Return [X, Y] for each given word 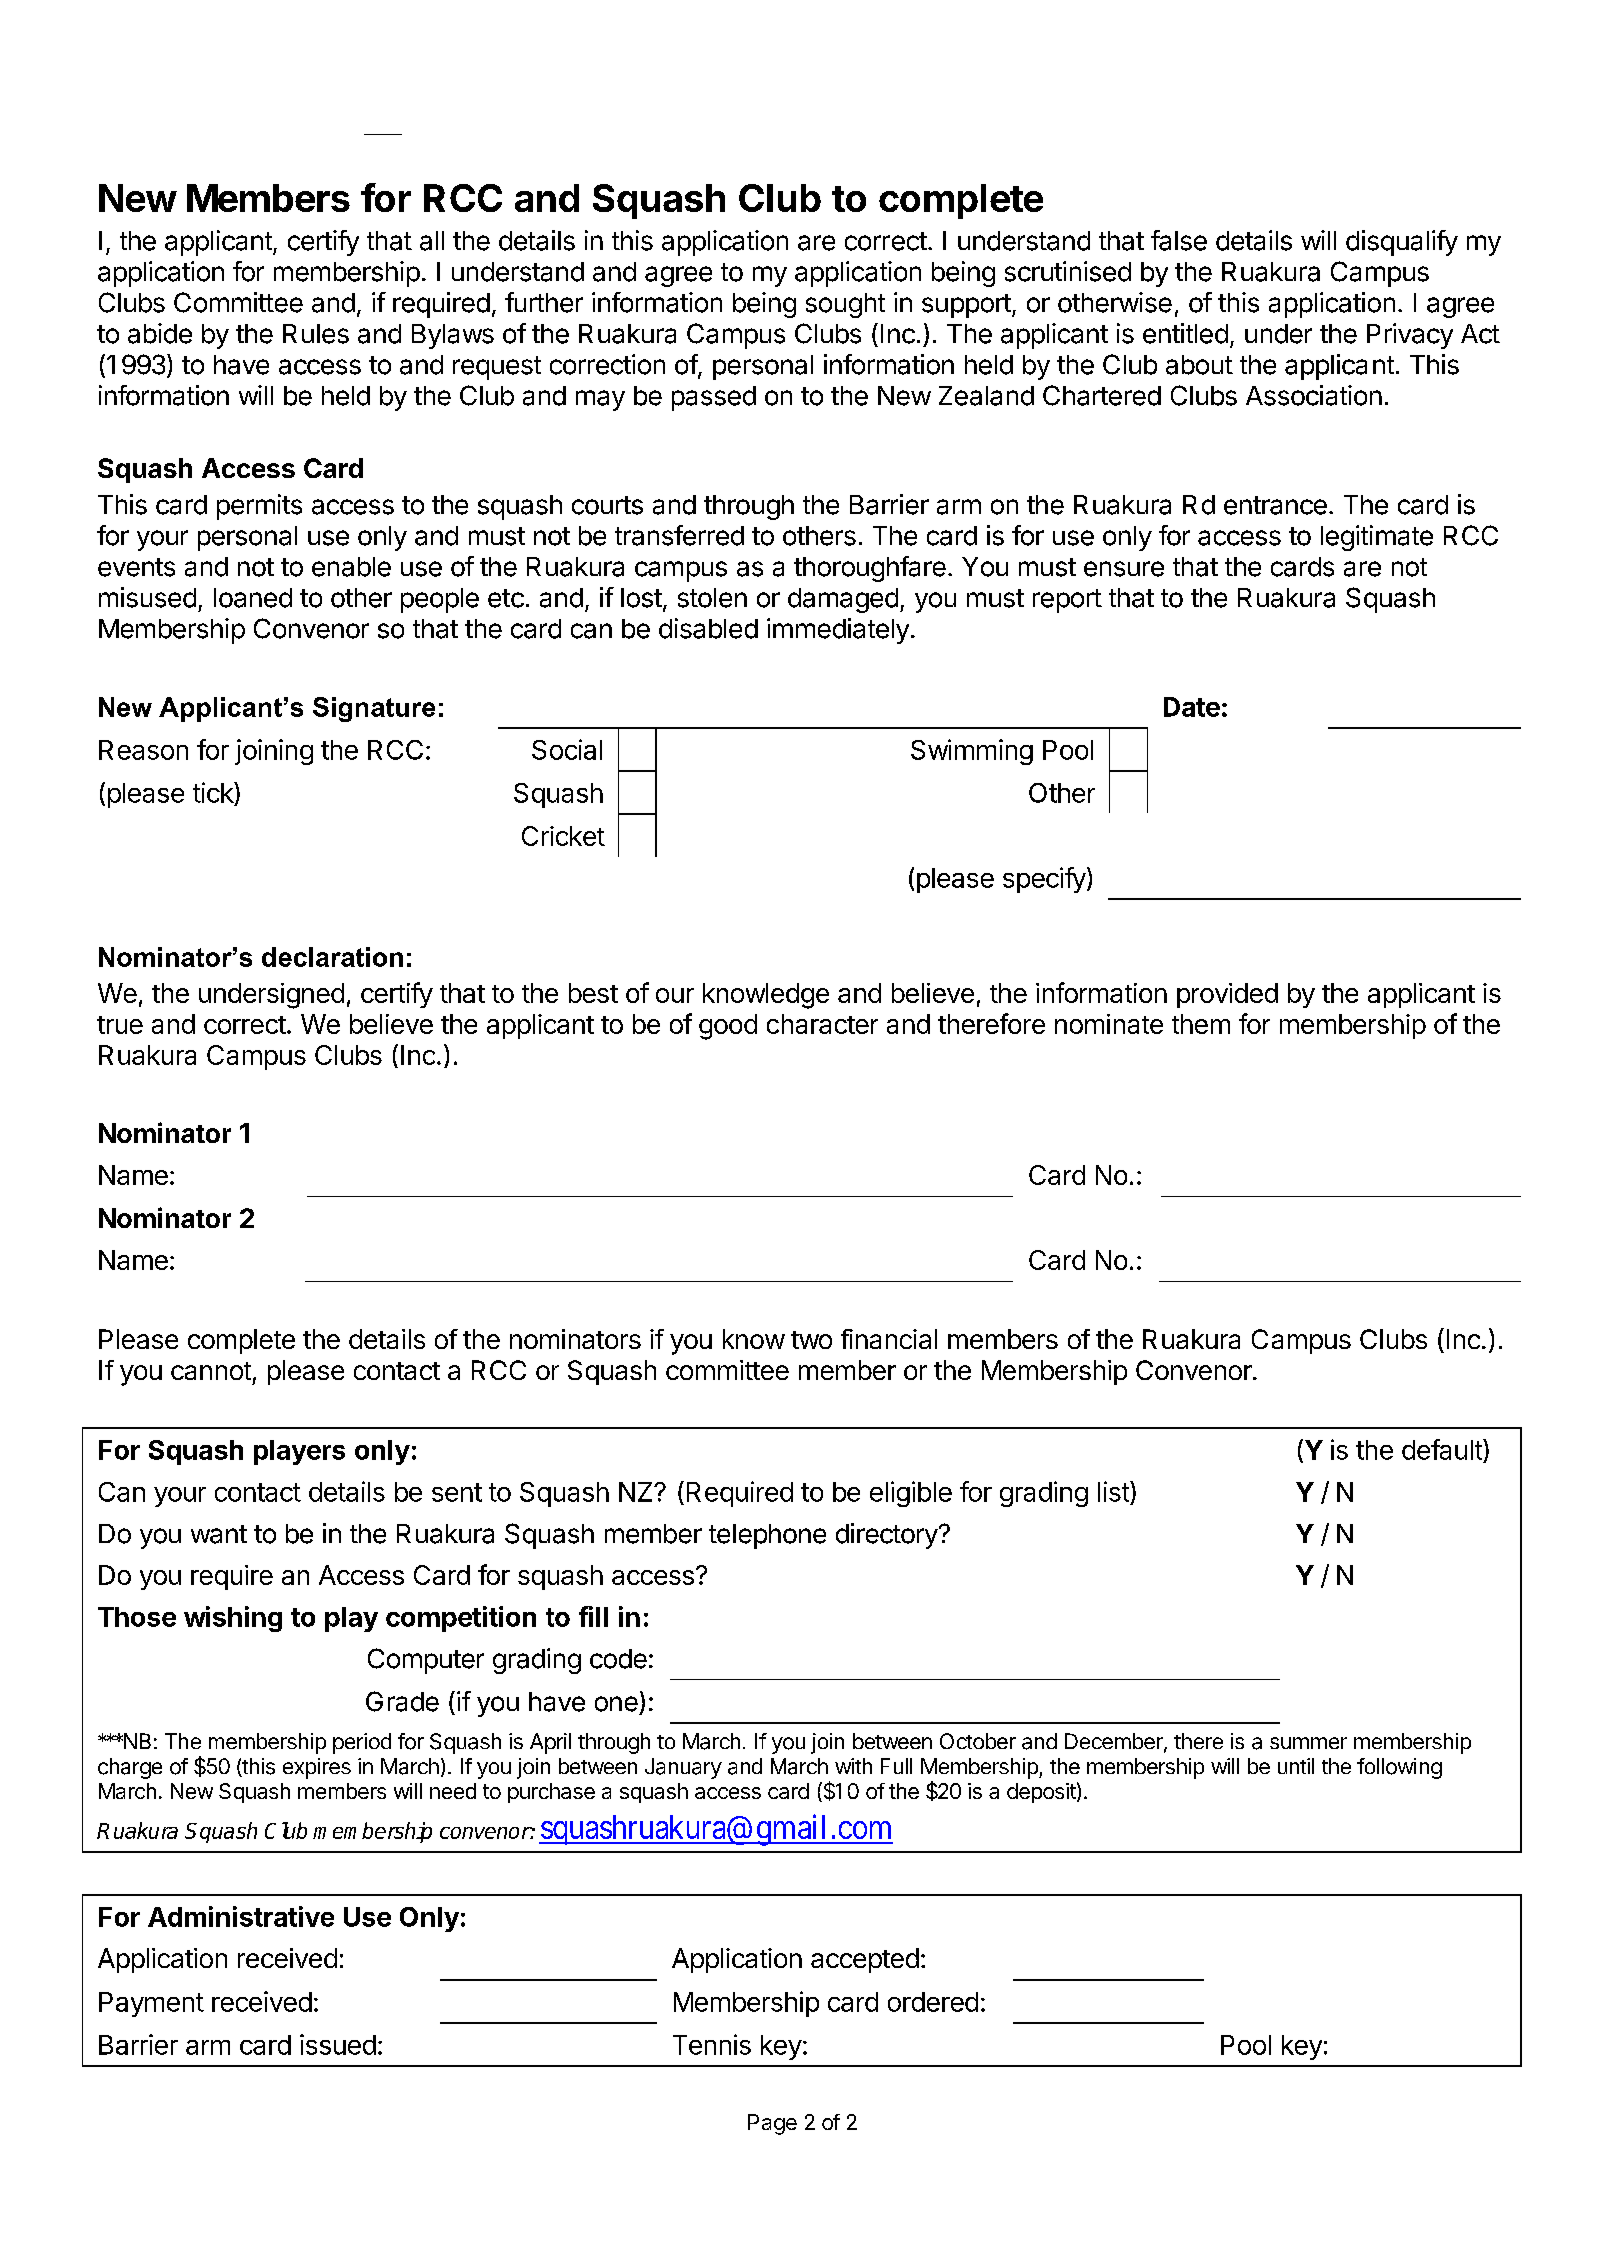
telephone [767, 1536]
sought [845, 305]
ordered [933, 2002]
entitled [1185, 333]
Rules [316, 334]
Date [1192, 707]
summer [1308, 1743]
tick [214, 792]
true [120, 1025]
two [811, 1340]
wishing [233, 1619]
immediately [838, 631]
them [1201, 1024]
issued [338, 2044]
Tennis [712, 2044]
